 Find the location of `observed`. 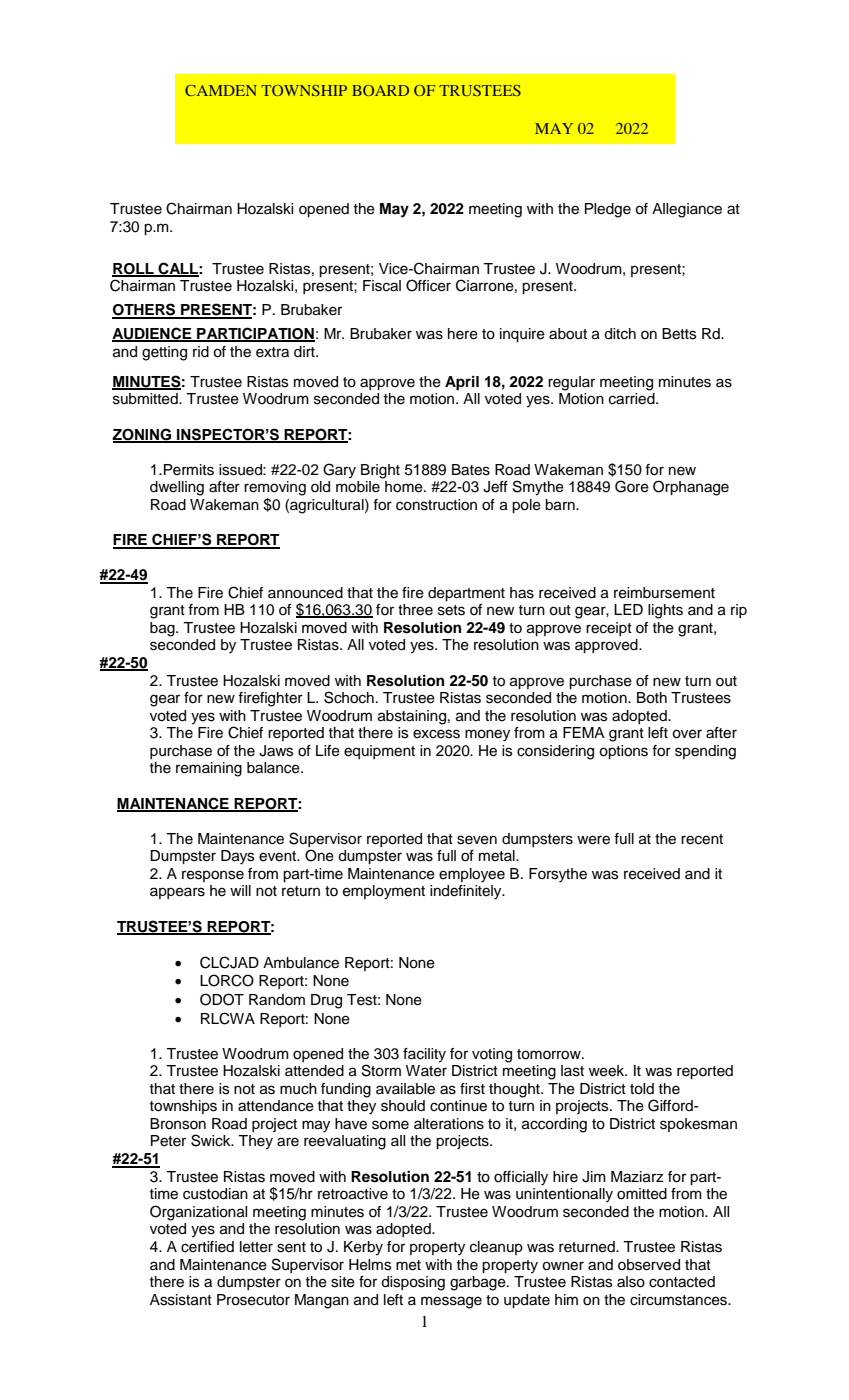

observed is located at coordinates (649, 1265).
